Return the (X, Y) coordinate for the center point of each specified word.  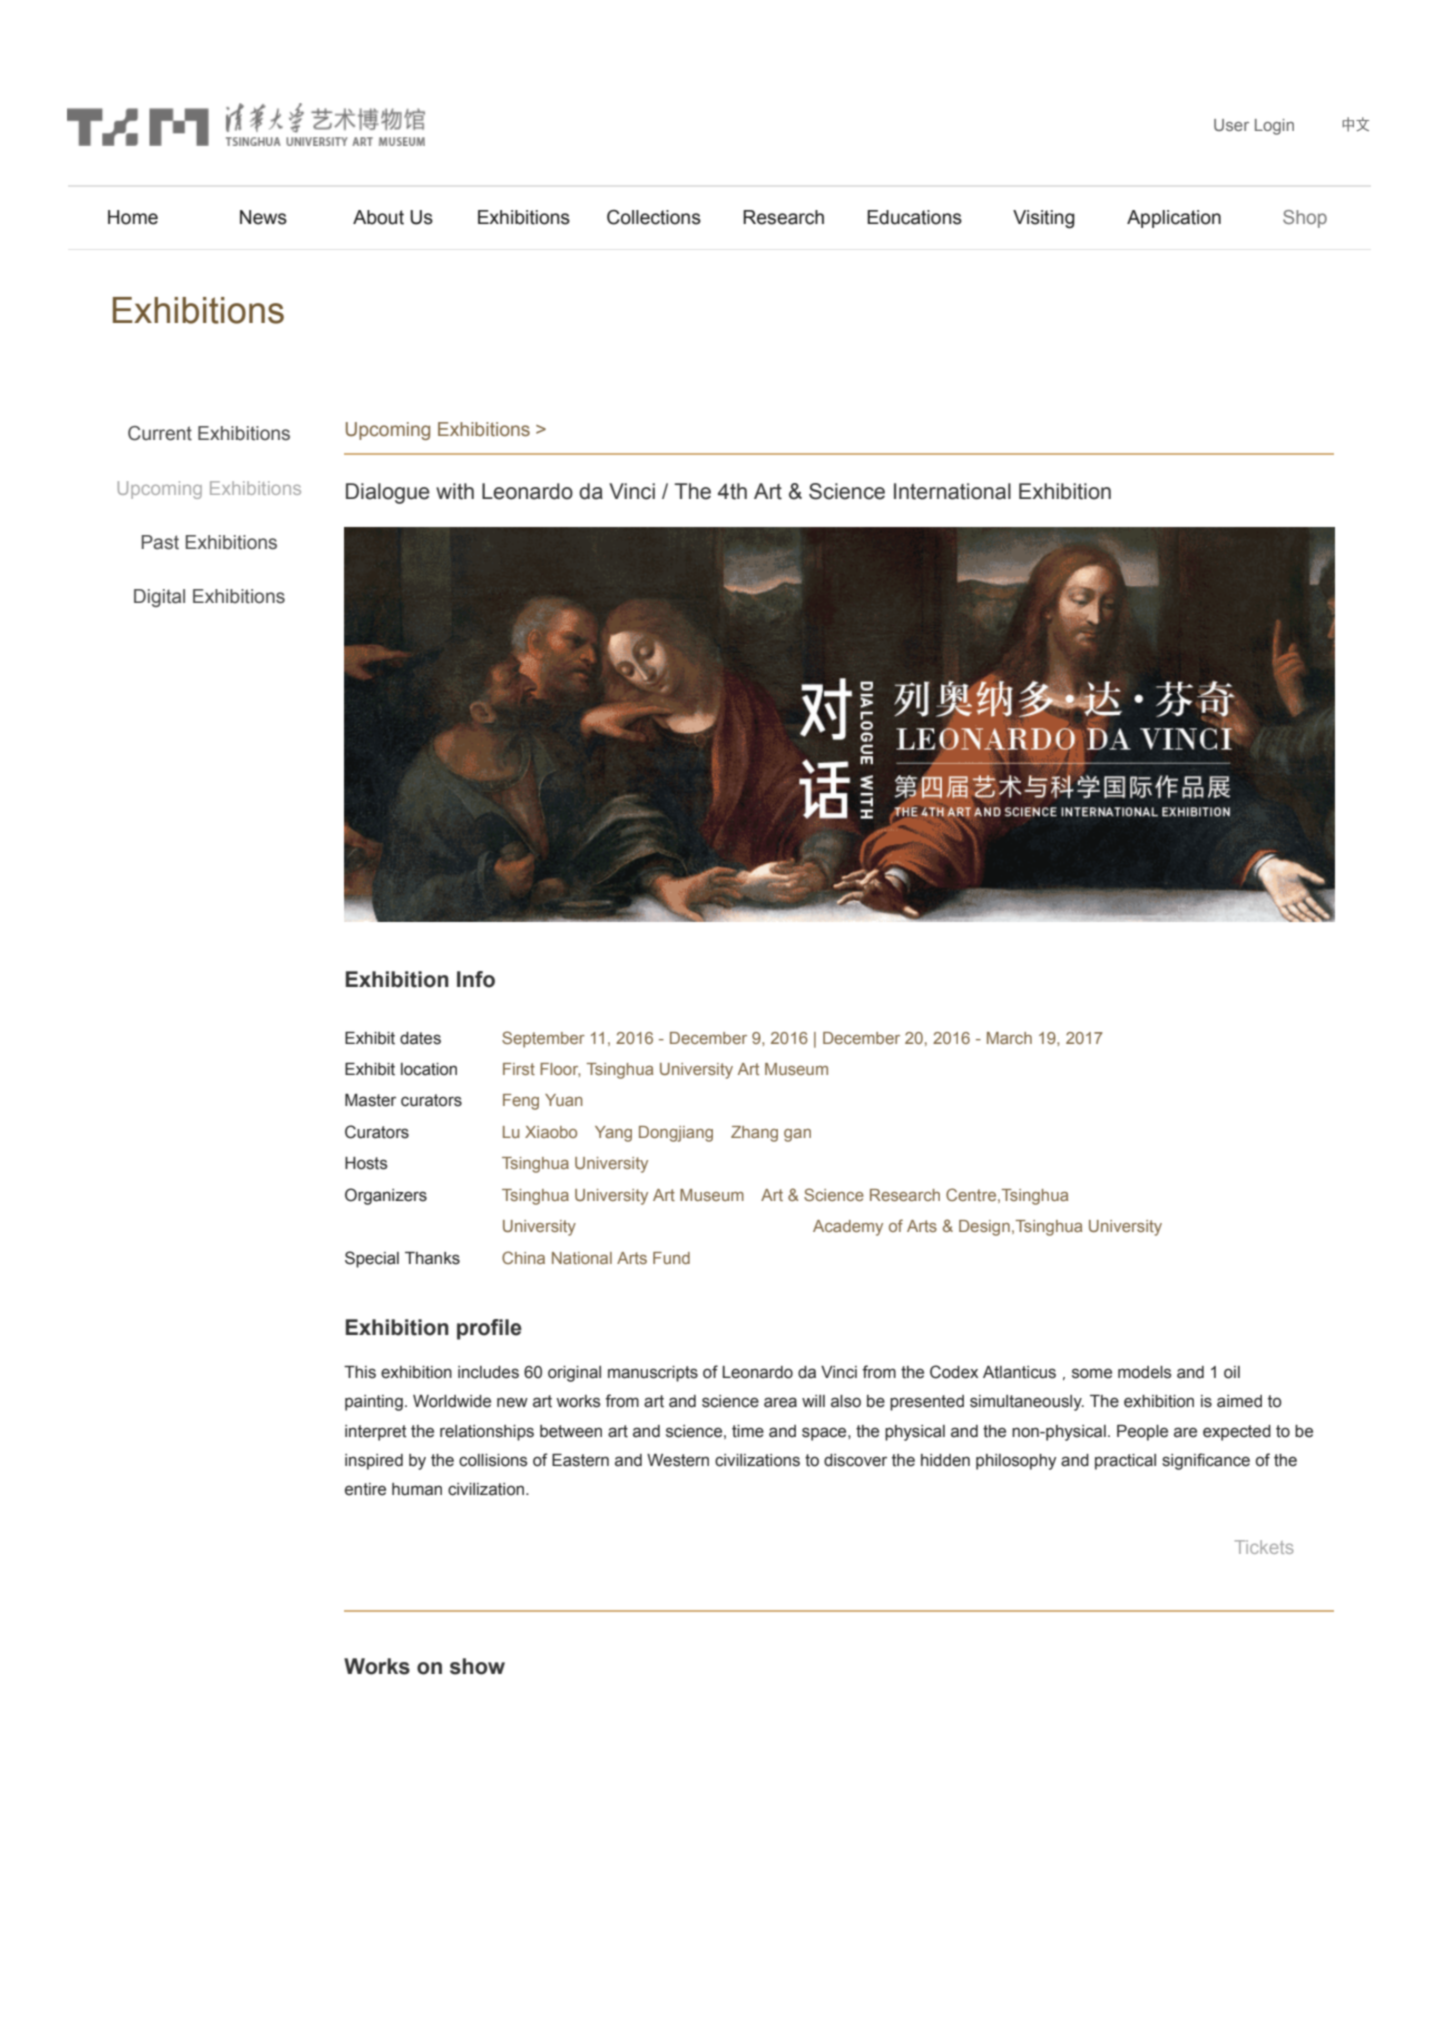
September (543, 1039)
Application (1174, 219)
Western (678, 1460)
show (477, 1666)
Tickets (1264, 1547)
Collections (654, 217)
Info (476, 979)
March (1009, 1038)
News (263, 217)
